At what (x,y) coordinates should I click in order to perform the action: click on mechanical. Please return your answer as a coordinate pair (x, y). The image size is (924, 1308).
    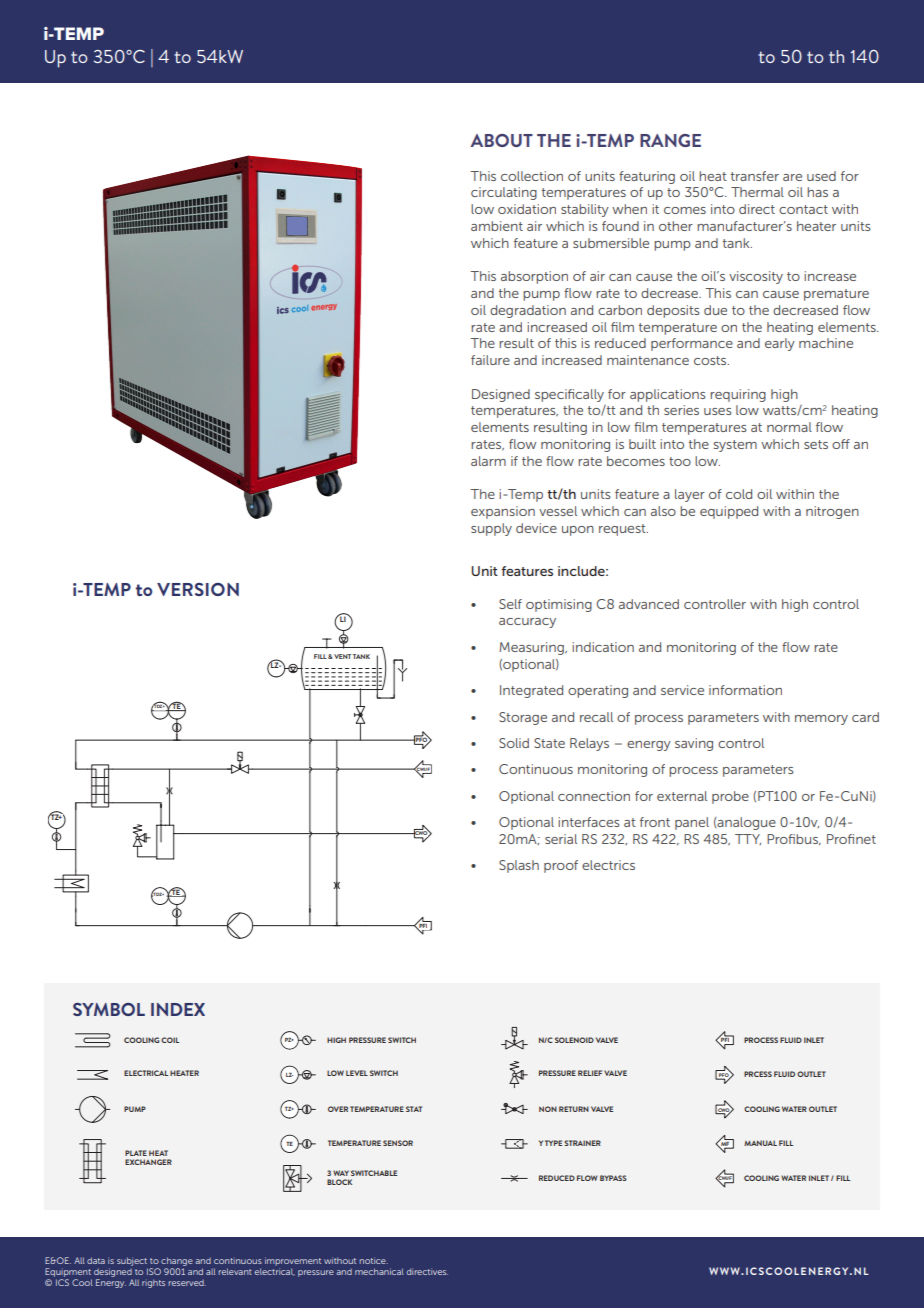
    Looking at the image, I should click on (379, 1271).
